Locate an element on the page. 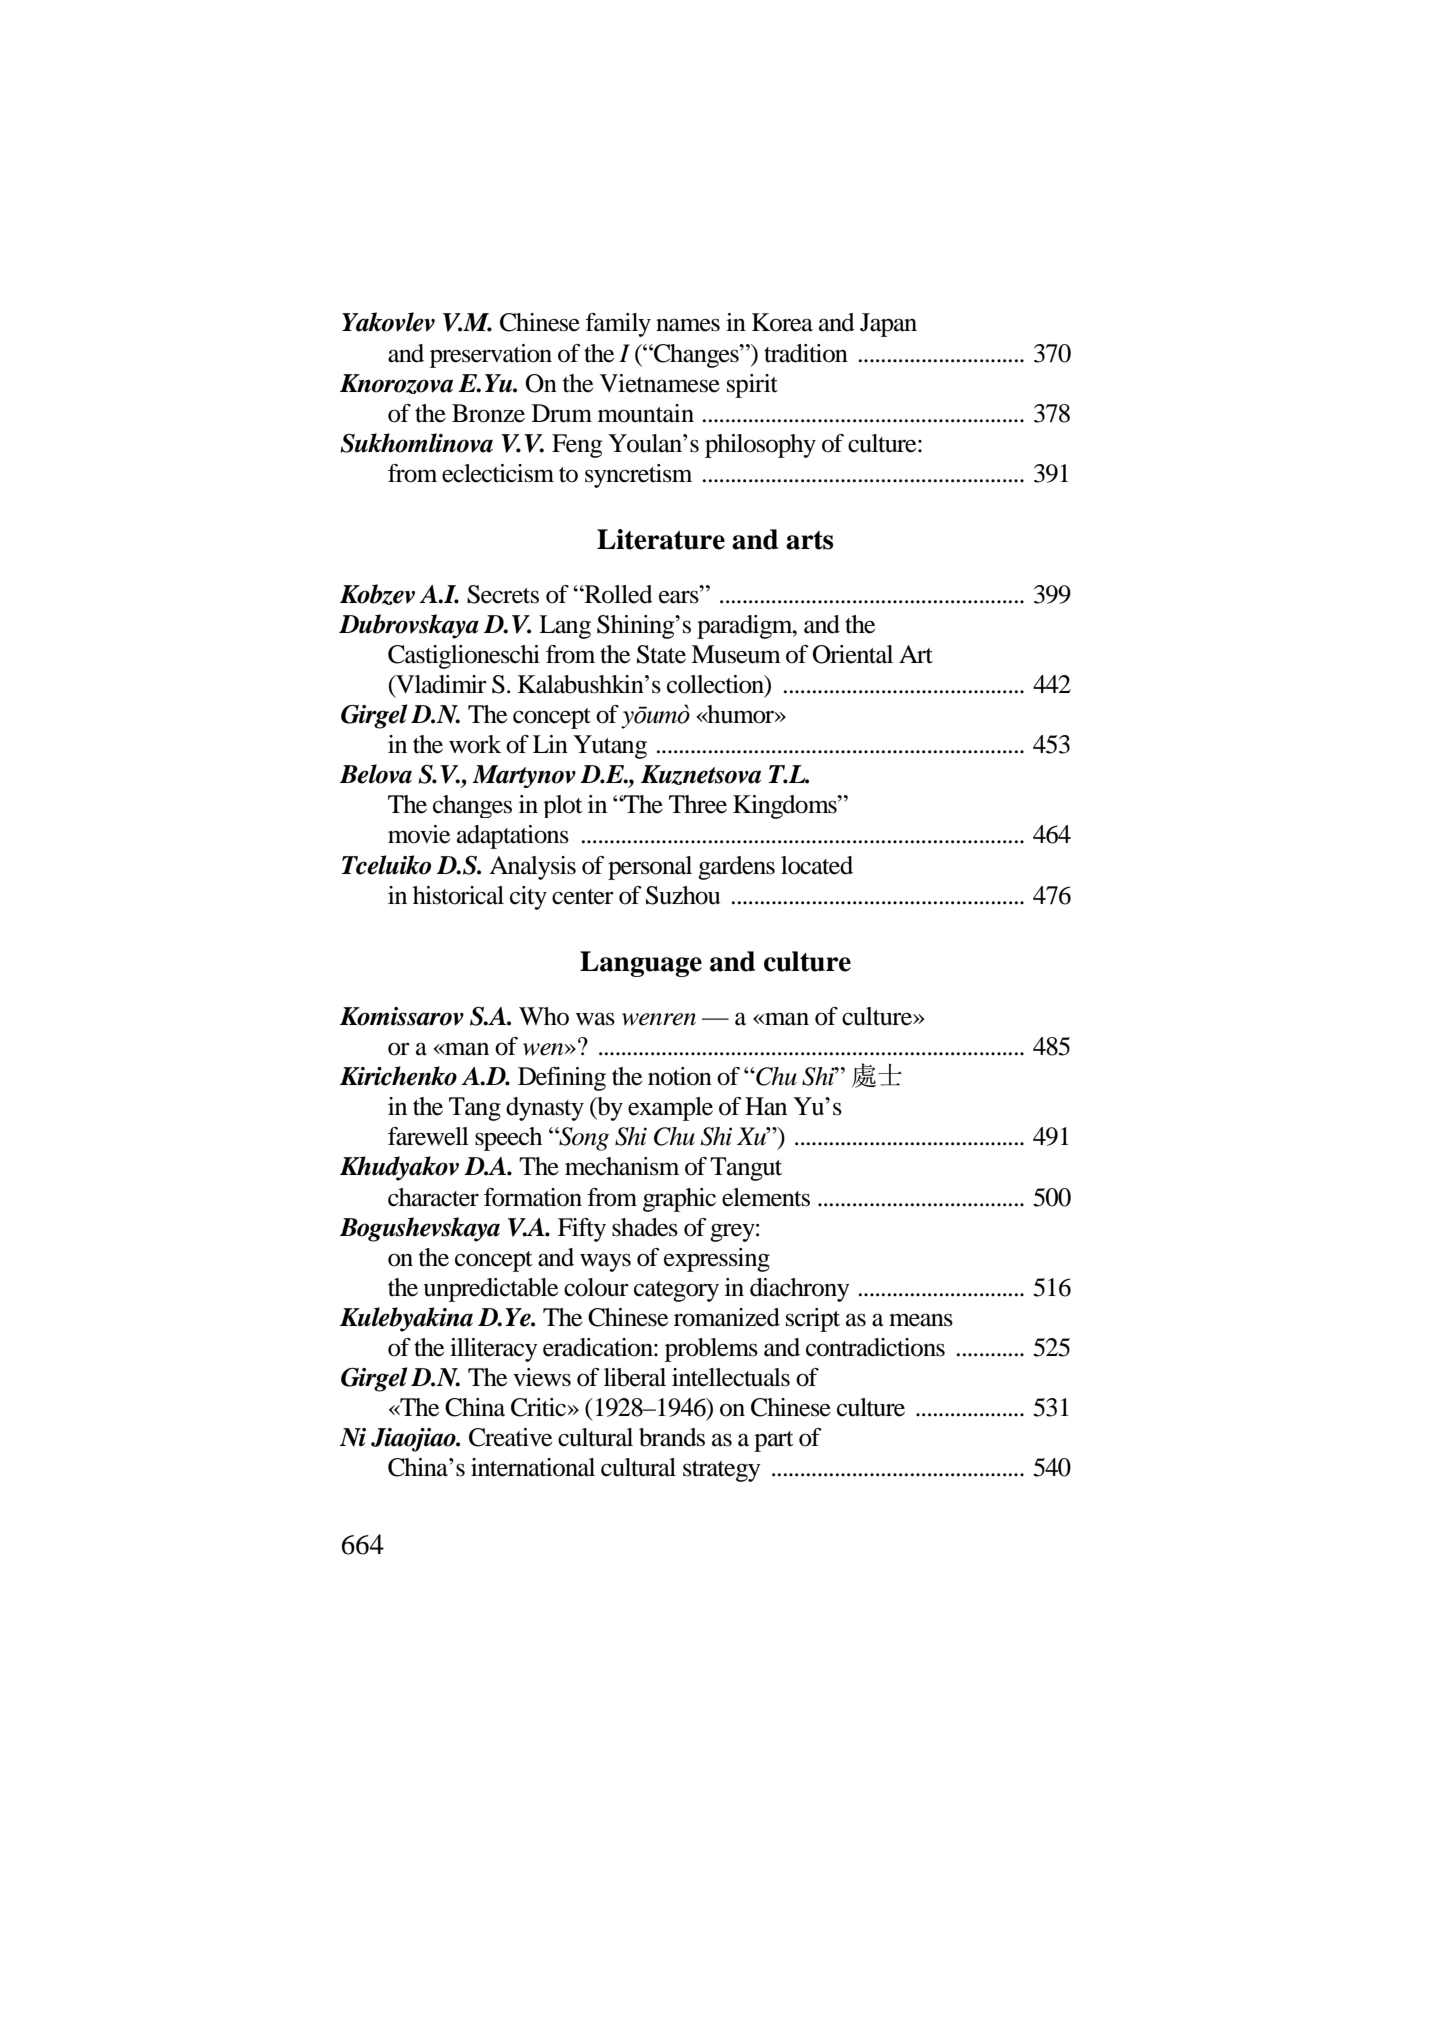  character is located at coordinates (433, 1197).
